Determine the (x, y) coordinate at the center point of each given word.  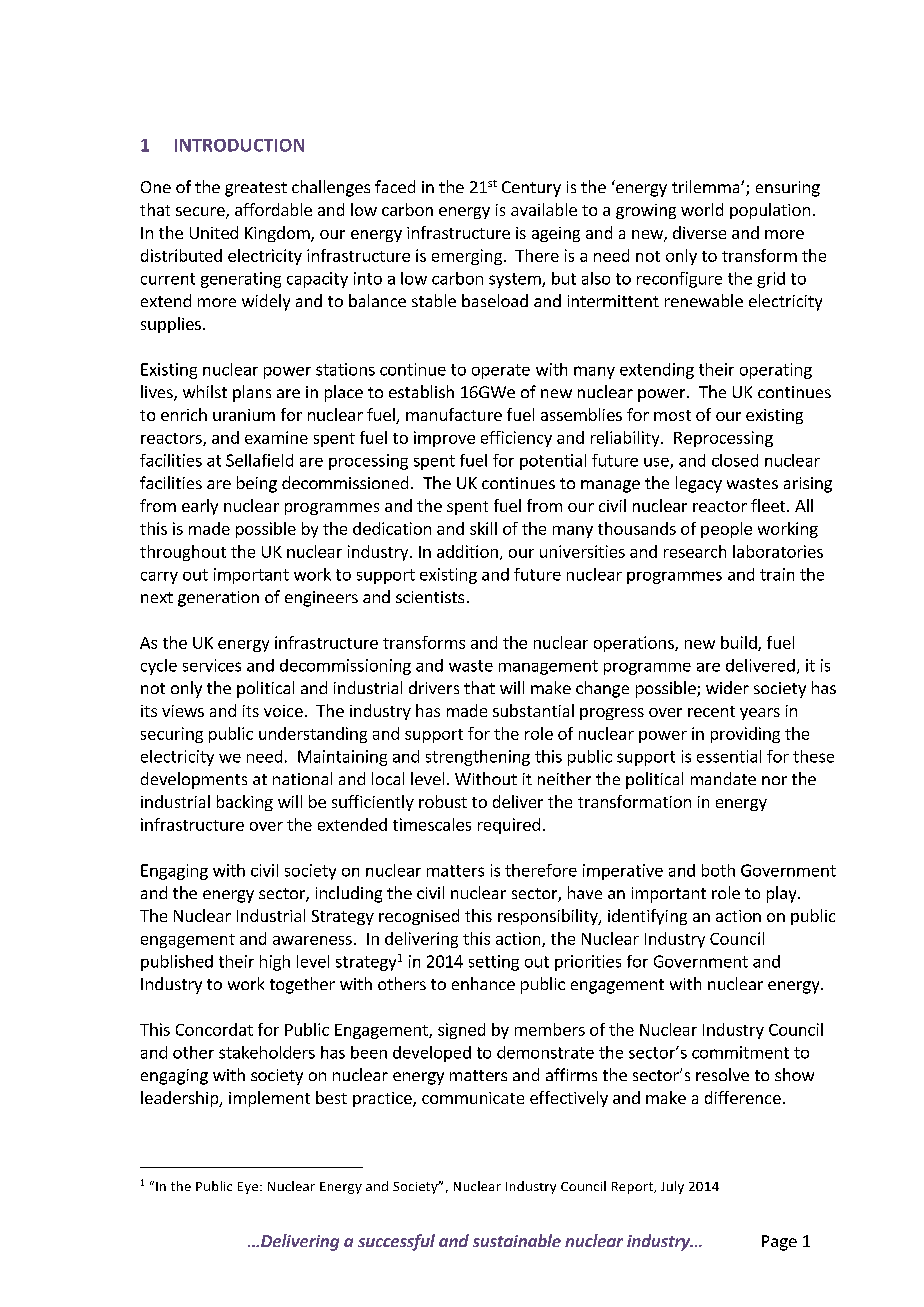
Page (779, 1243)
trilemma (707, 186)
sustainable (517, 1240)
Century (531, 189)
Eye (249, 1188)
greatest (256, 189)
